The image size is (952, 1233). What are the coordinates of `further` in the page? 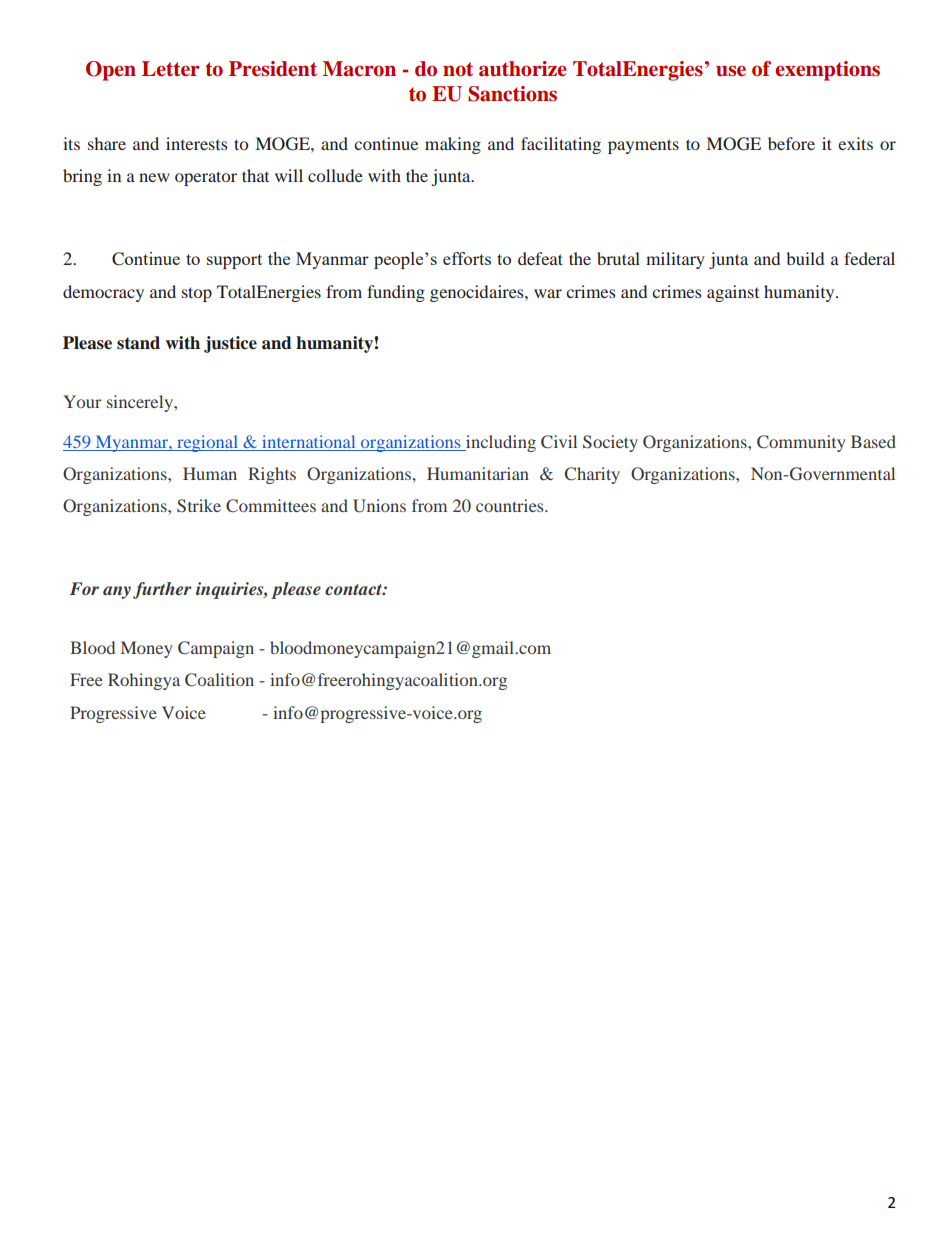 It's located at (162, 590).
